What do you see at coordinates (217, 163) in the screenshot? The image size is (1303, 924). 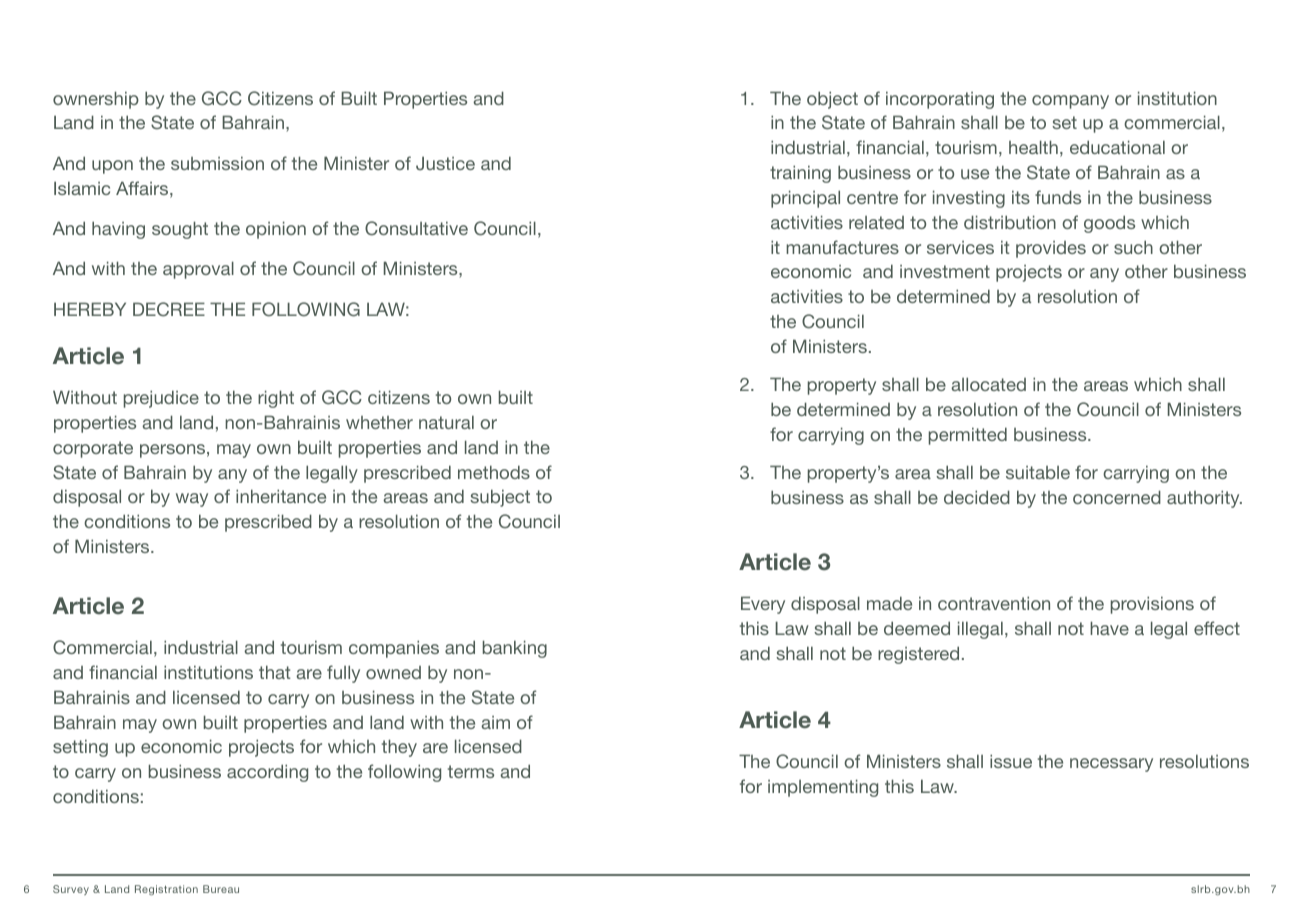 I see `submission` at bounding box center [217, 163].
